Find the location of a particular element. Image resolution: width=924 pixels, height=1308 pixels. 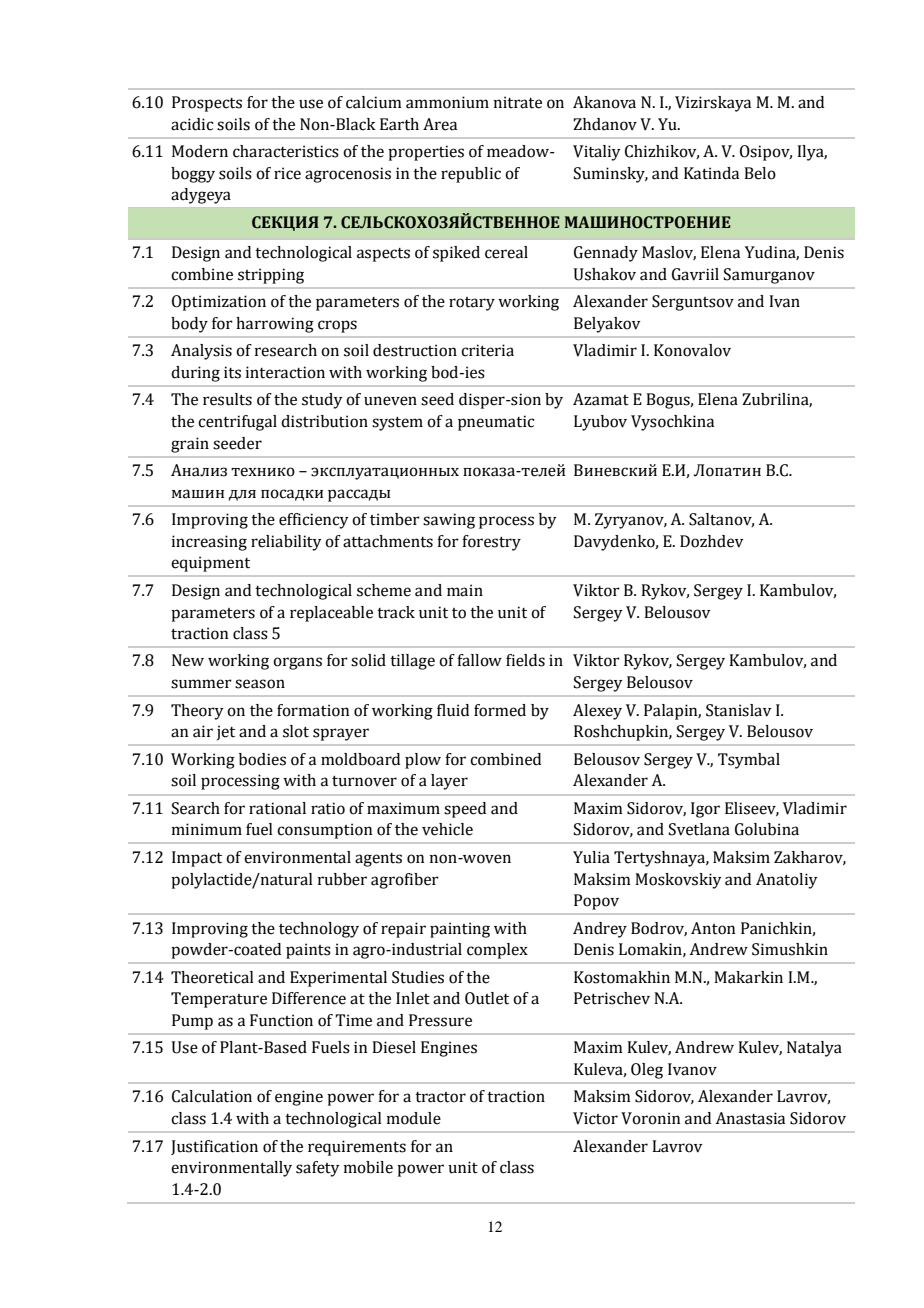

Justification is located at coordinates (214, 1147).
